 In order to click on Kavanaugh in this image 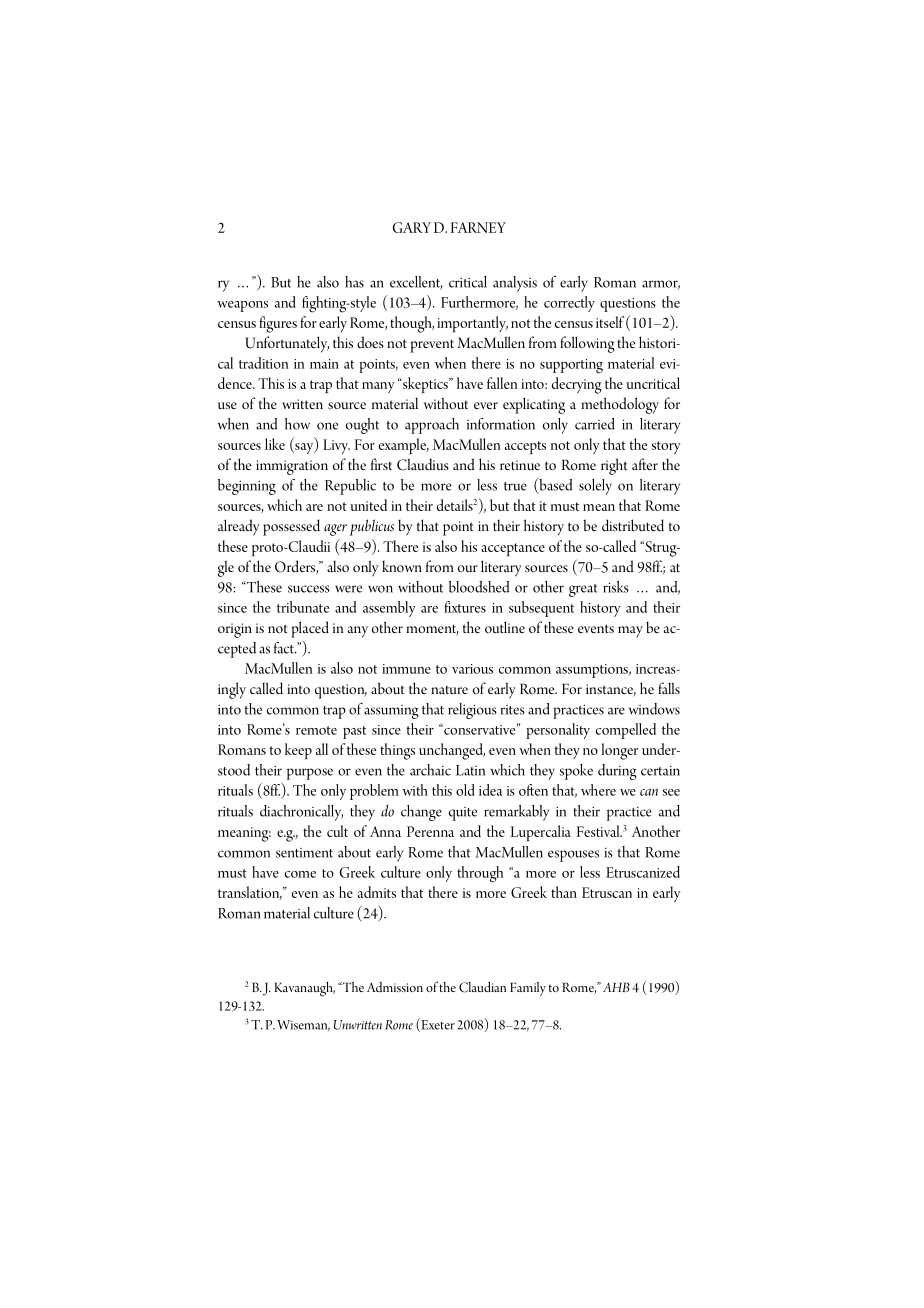, I will do `click(304, 989)`.
